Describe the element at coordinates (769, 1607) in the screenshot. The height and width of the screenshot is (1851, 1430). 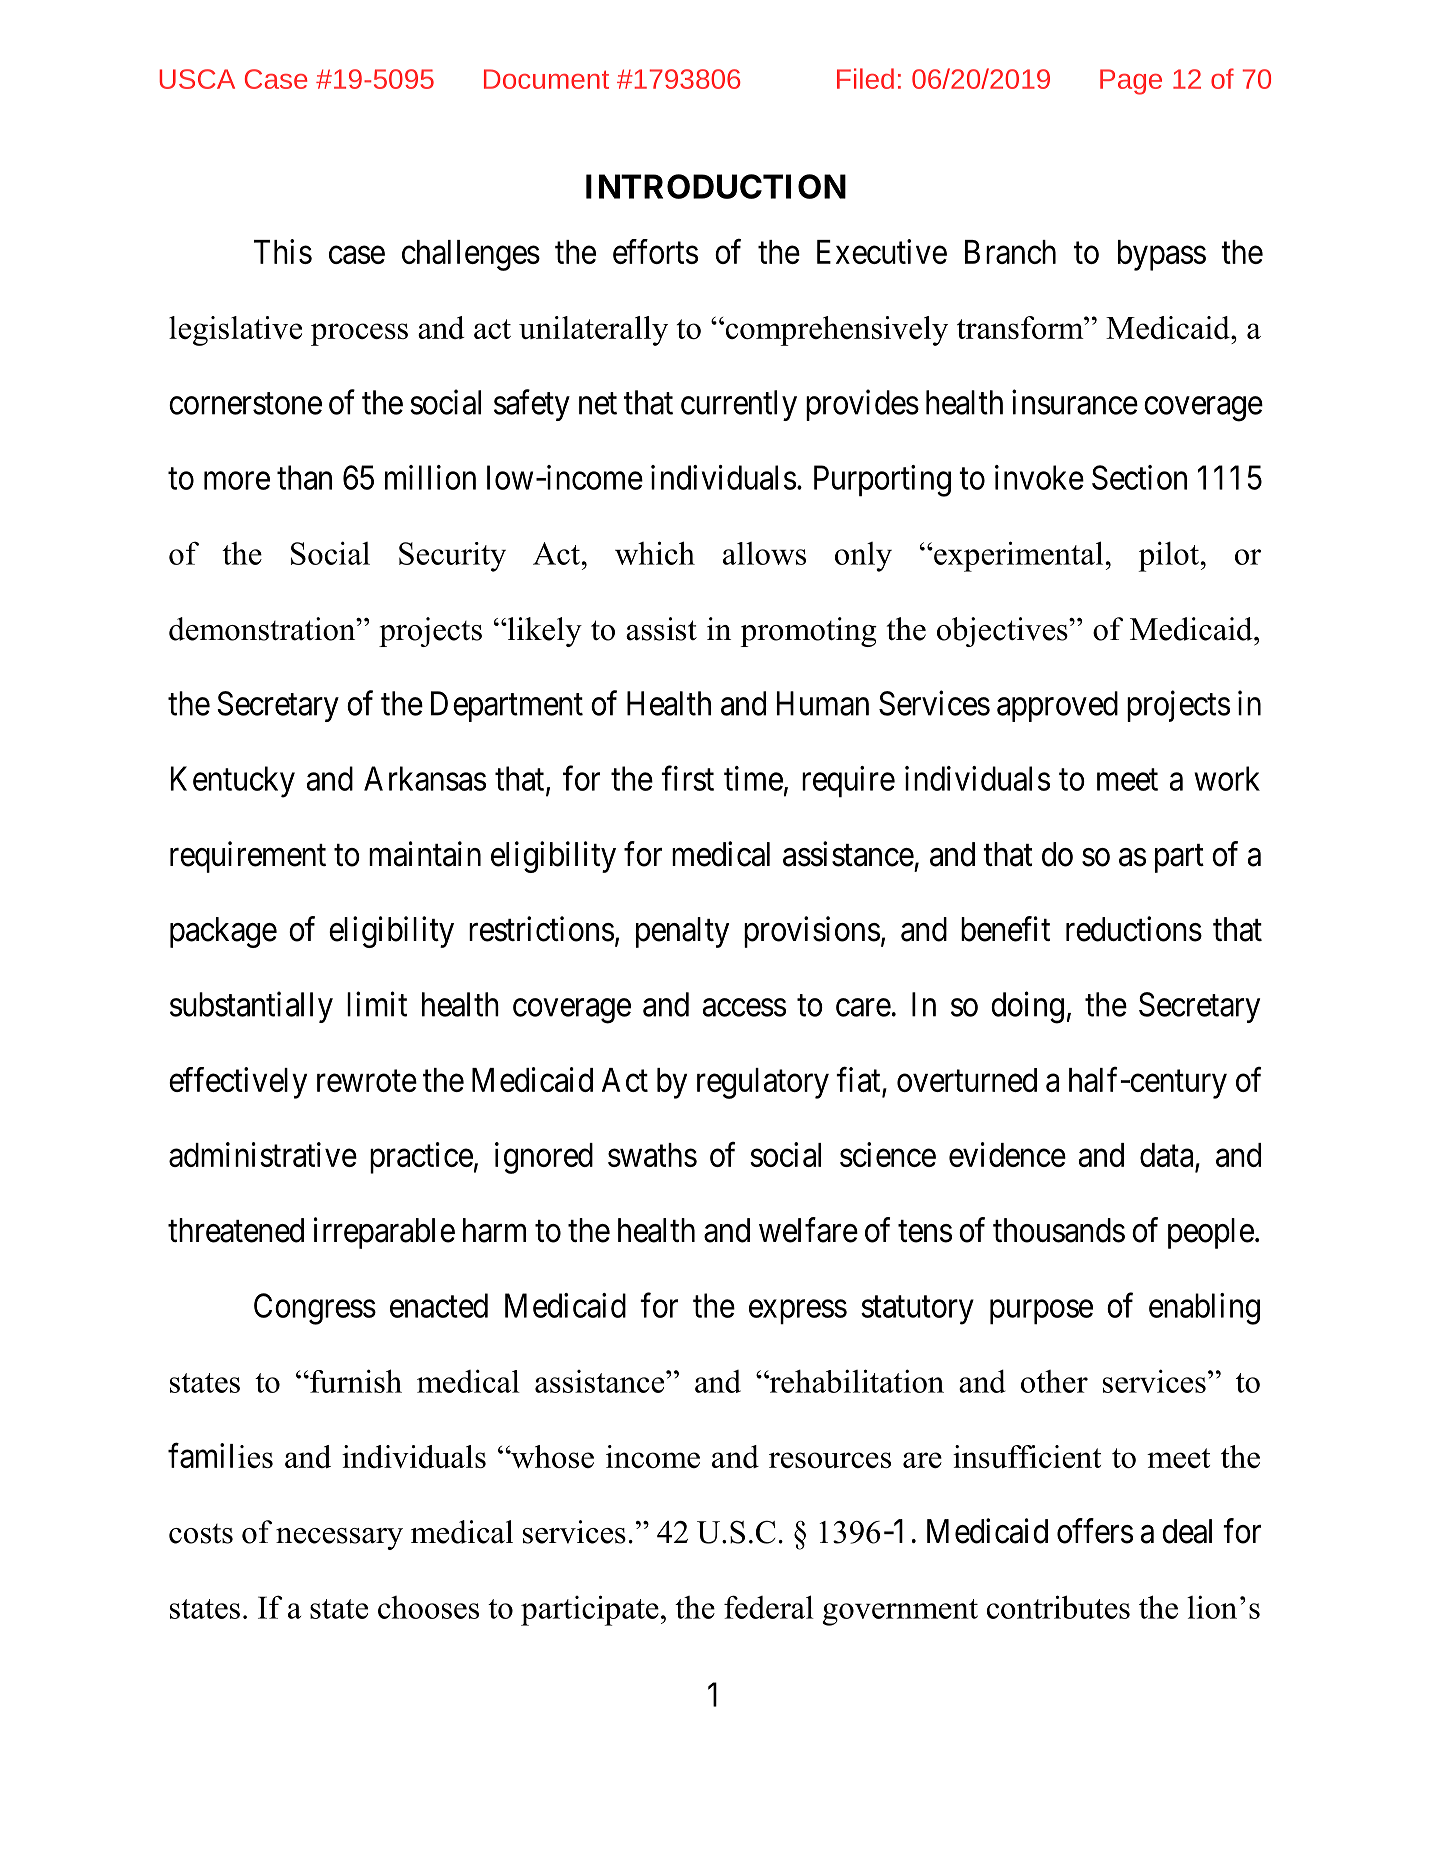
I see `federal` at that location.
